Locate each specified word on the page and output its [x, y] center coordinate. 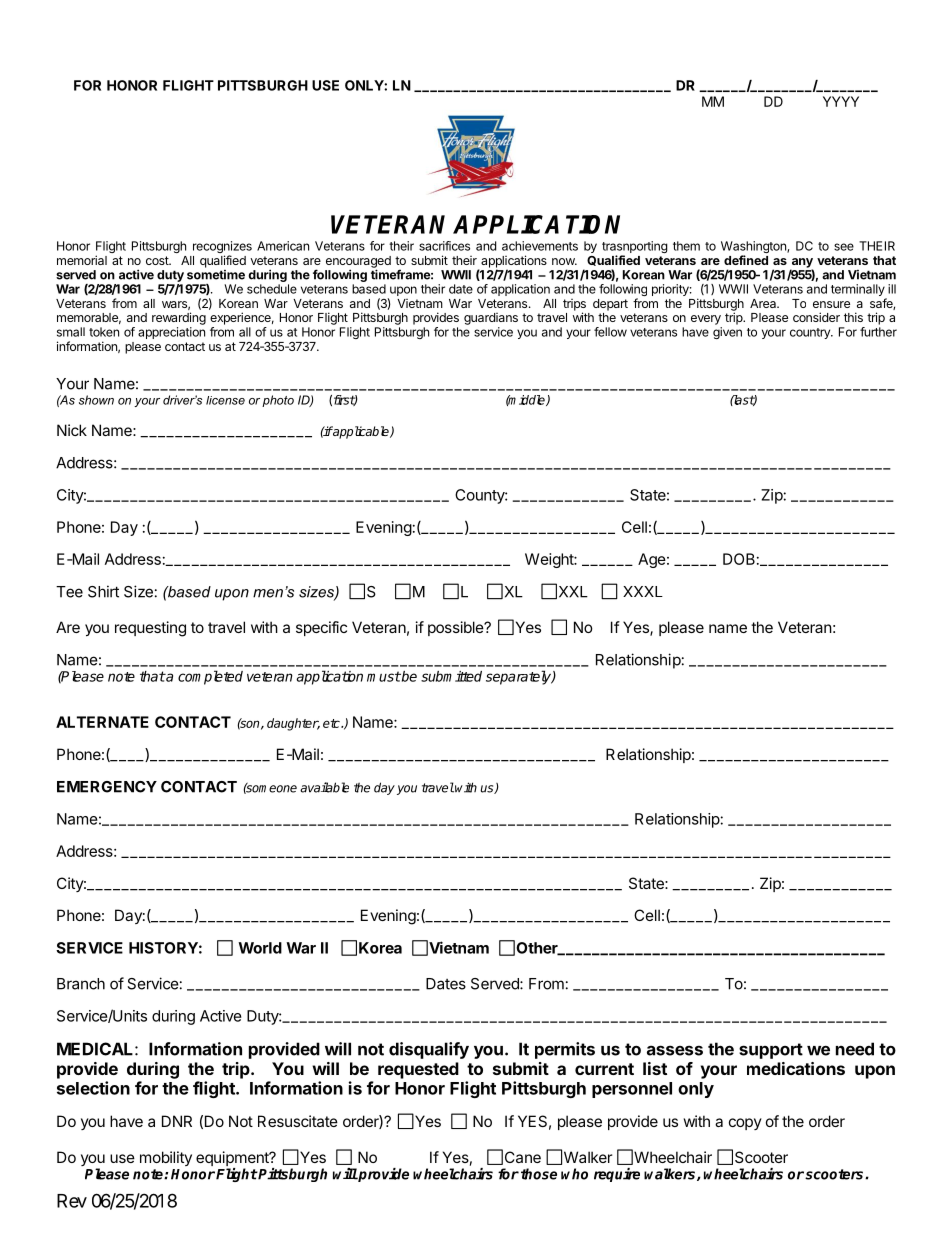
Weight [550, 560]
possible [457, 628]
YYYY [841, 101]
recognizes [222, 248]
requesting [150, 629]
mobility [166, 1158]
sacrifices [444, 246]
